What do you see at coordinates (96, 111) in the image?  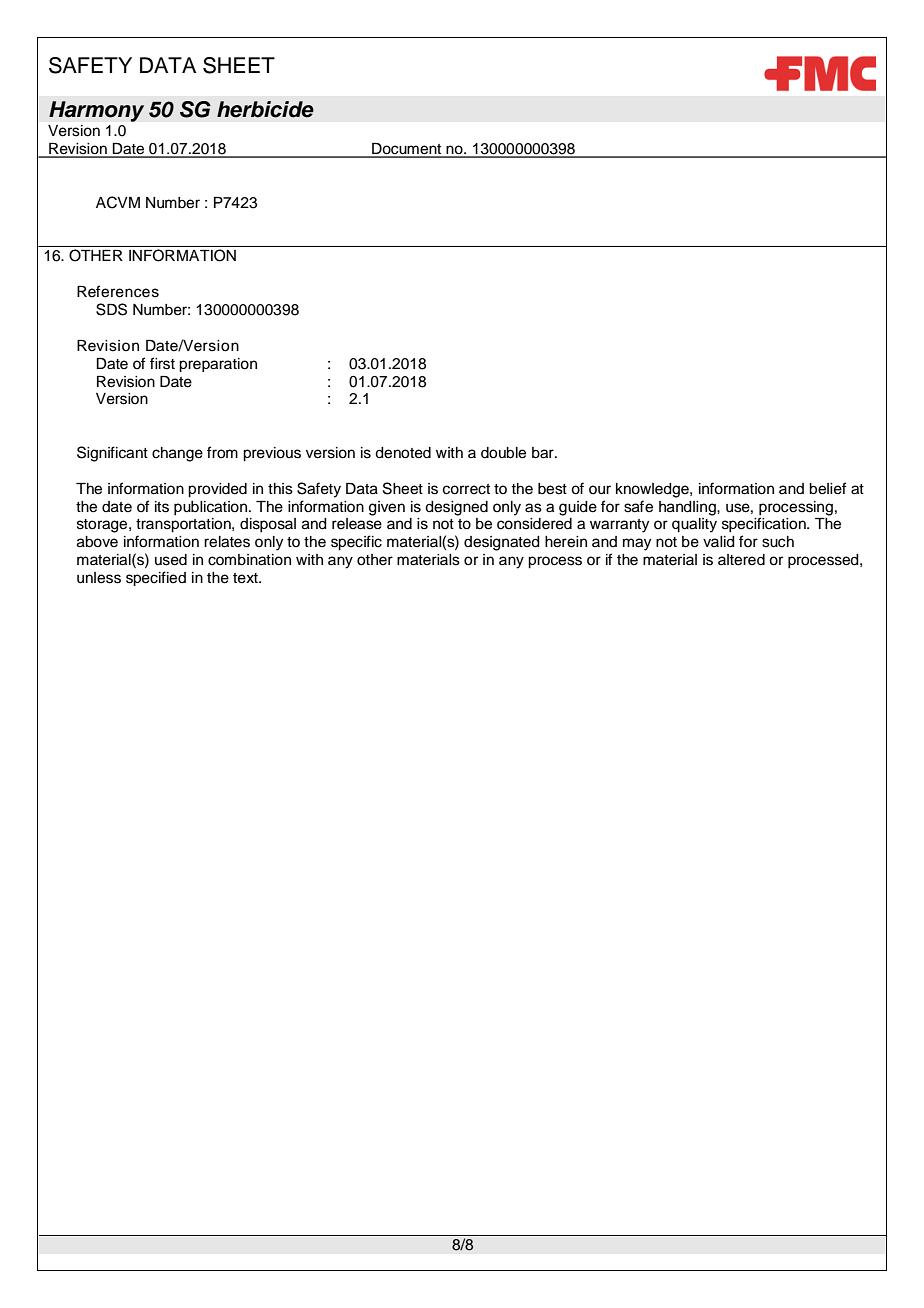 I see `Harmony` at bounding box center [96, 111].
